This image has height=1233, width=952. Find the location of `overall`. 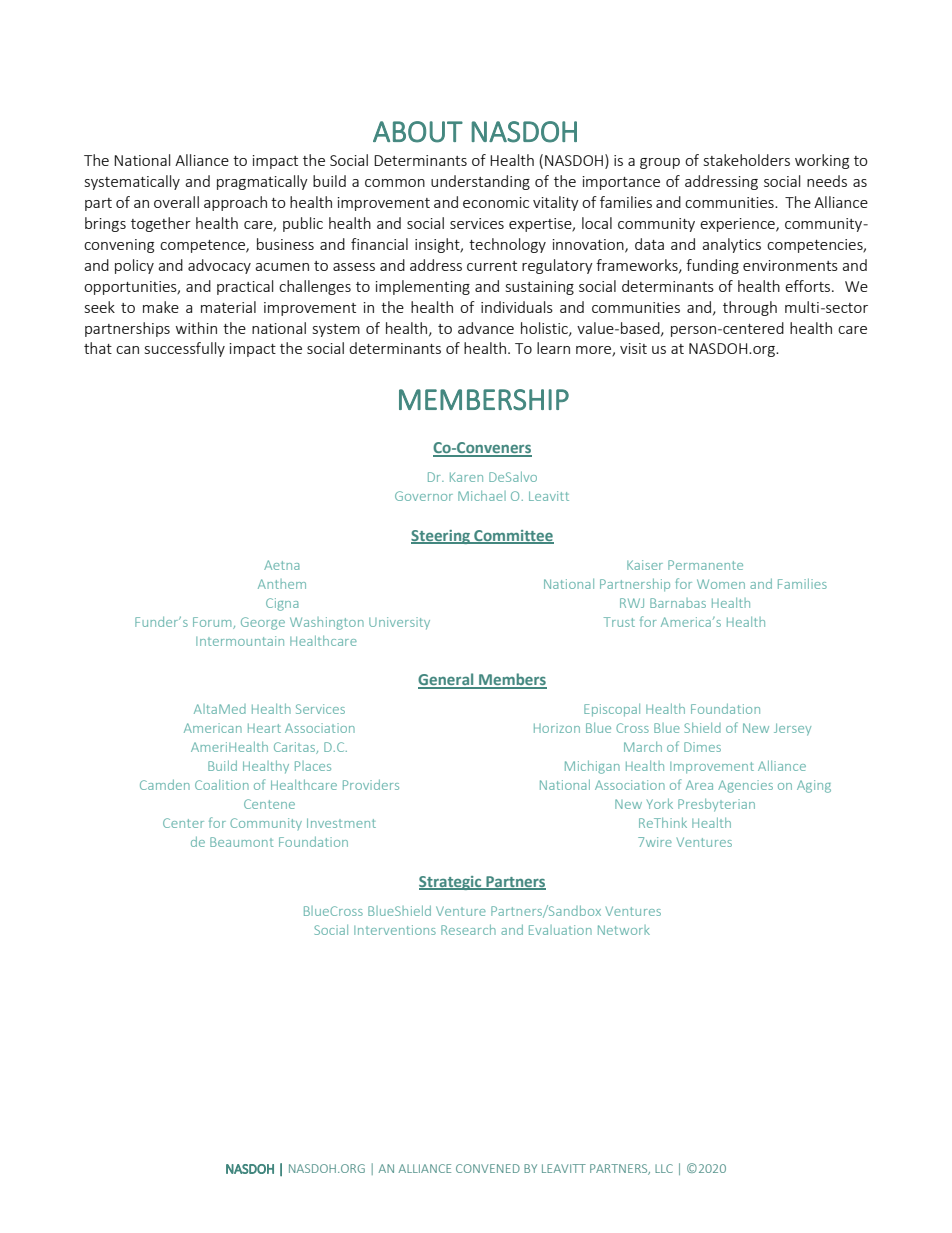

overall is located at coordinates (176, 202).
